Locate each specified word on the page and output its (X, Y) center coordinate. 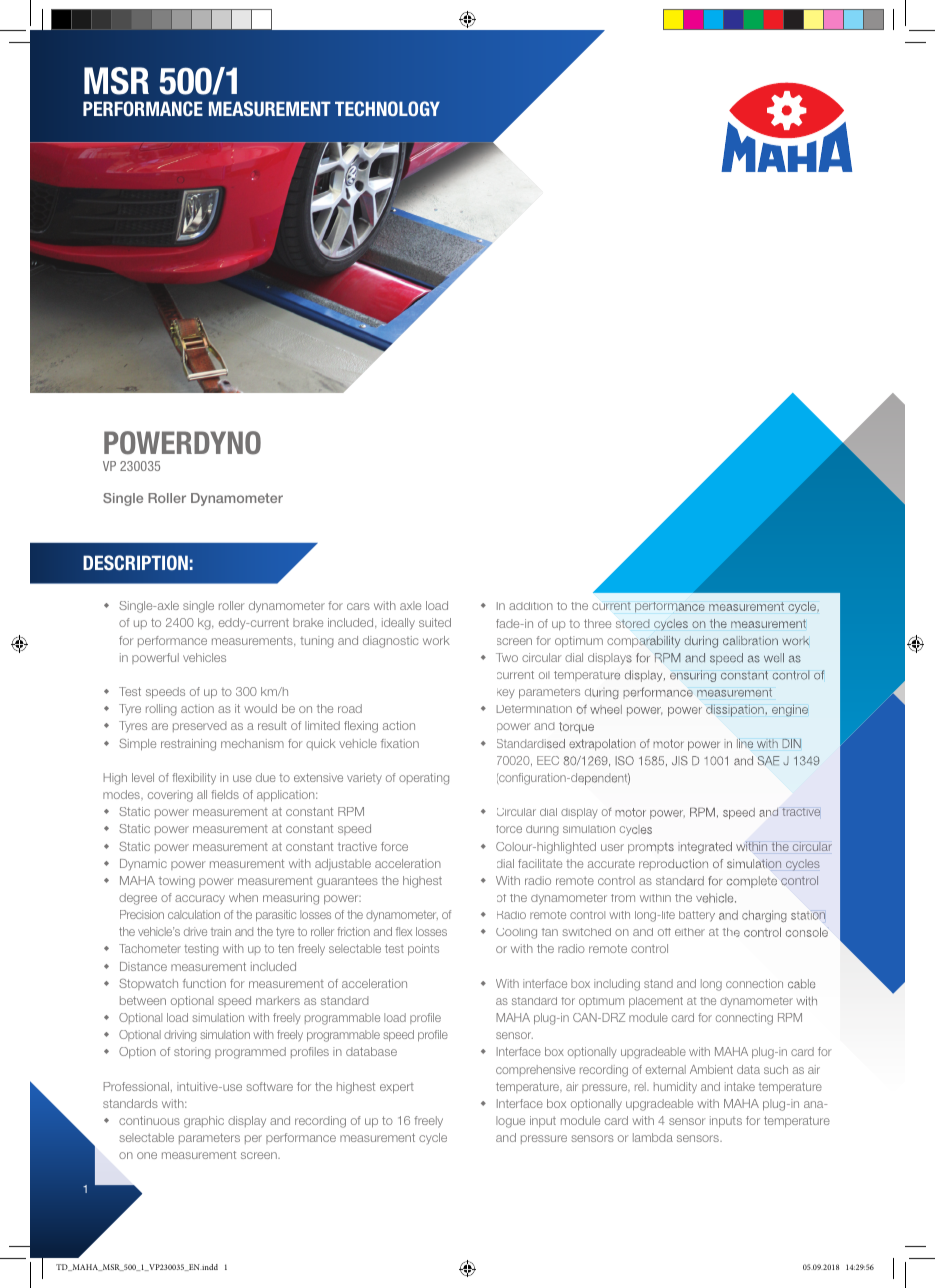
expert (397, 1088)
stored (632, 623)
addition (531, 606)
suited (435, 622)
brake (308, 622)
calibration (750, 640)
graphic (204, 1122)
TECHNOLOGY (387, 108)
